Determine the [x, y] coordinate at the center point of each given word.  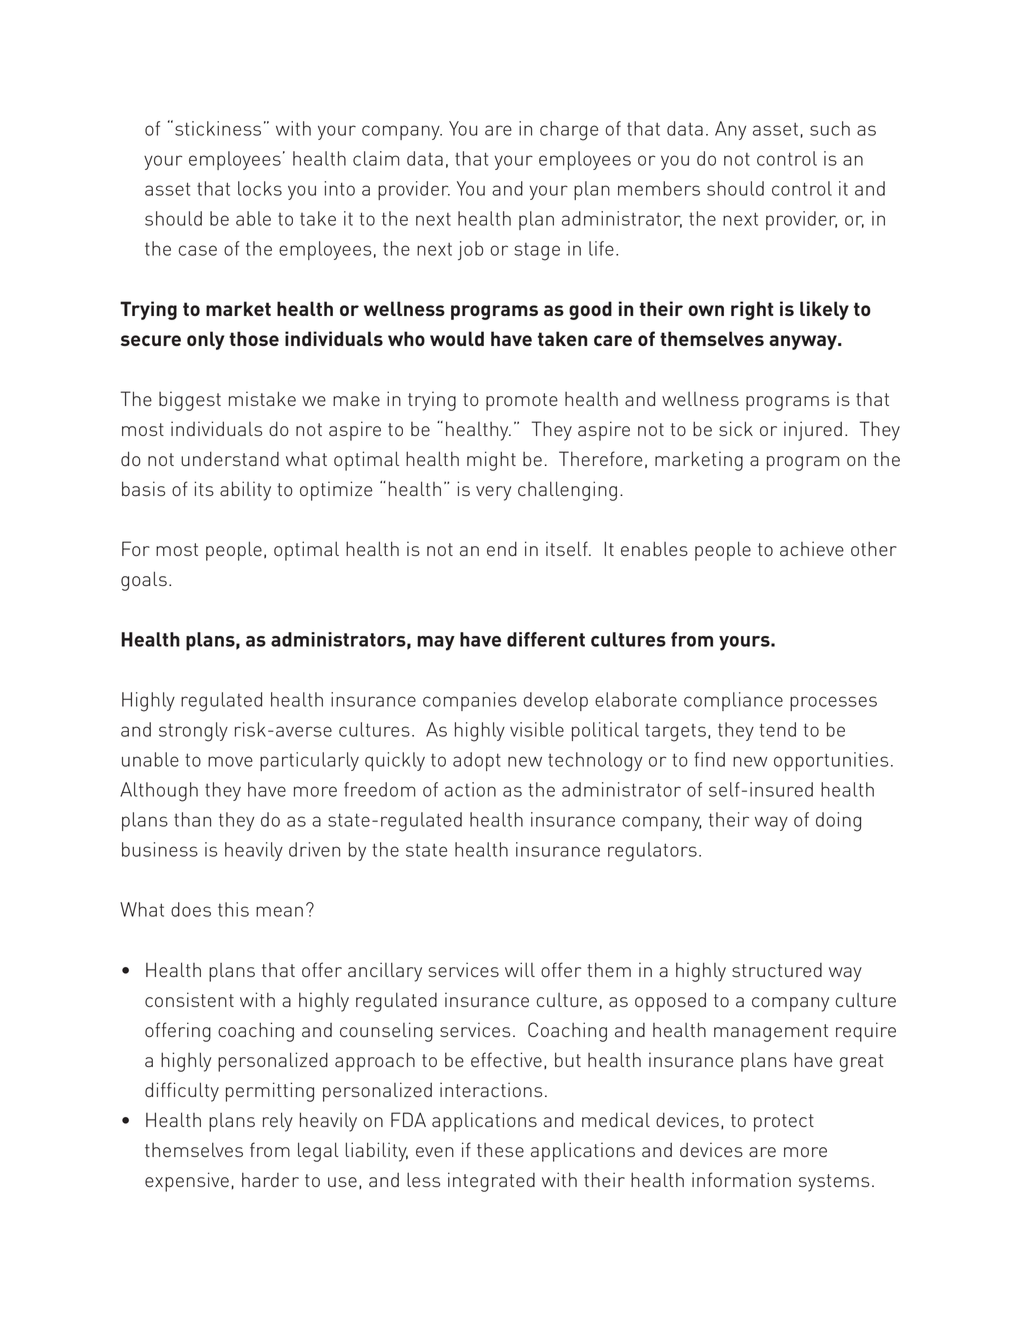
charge [569, 131]
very [493, 493]
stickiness [218, 128]
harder [270, 1179]
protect [784, 1123]
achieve [812, 549]
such [830, 128]
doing [838, 822]
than [192, 819]
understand [230, 459]
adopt [477, 761]
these [500, 1150]
